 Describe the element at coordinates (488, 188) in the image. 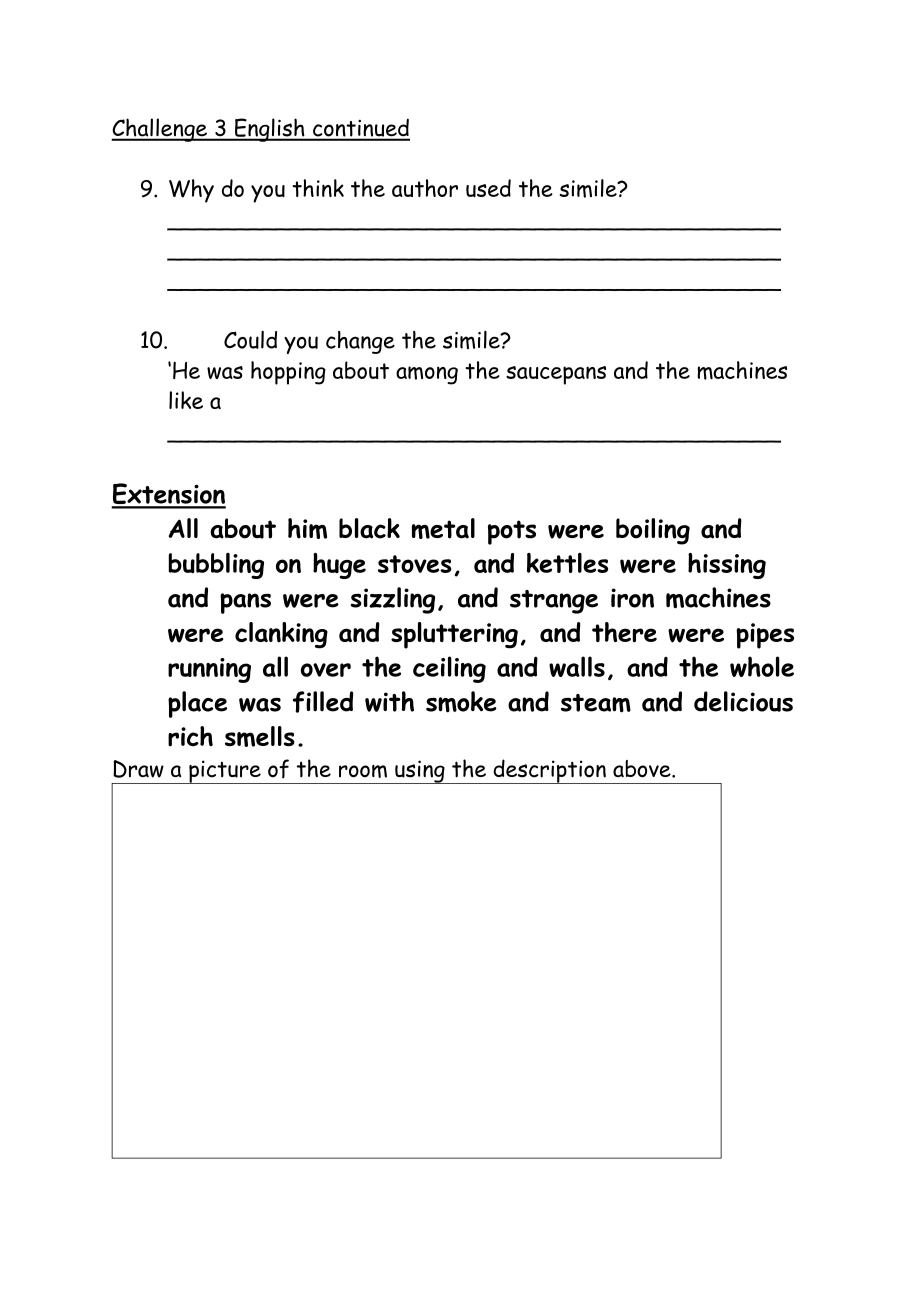

I see `used` at that location.
